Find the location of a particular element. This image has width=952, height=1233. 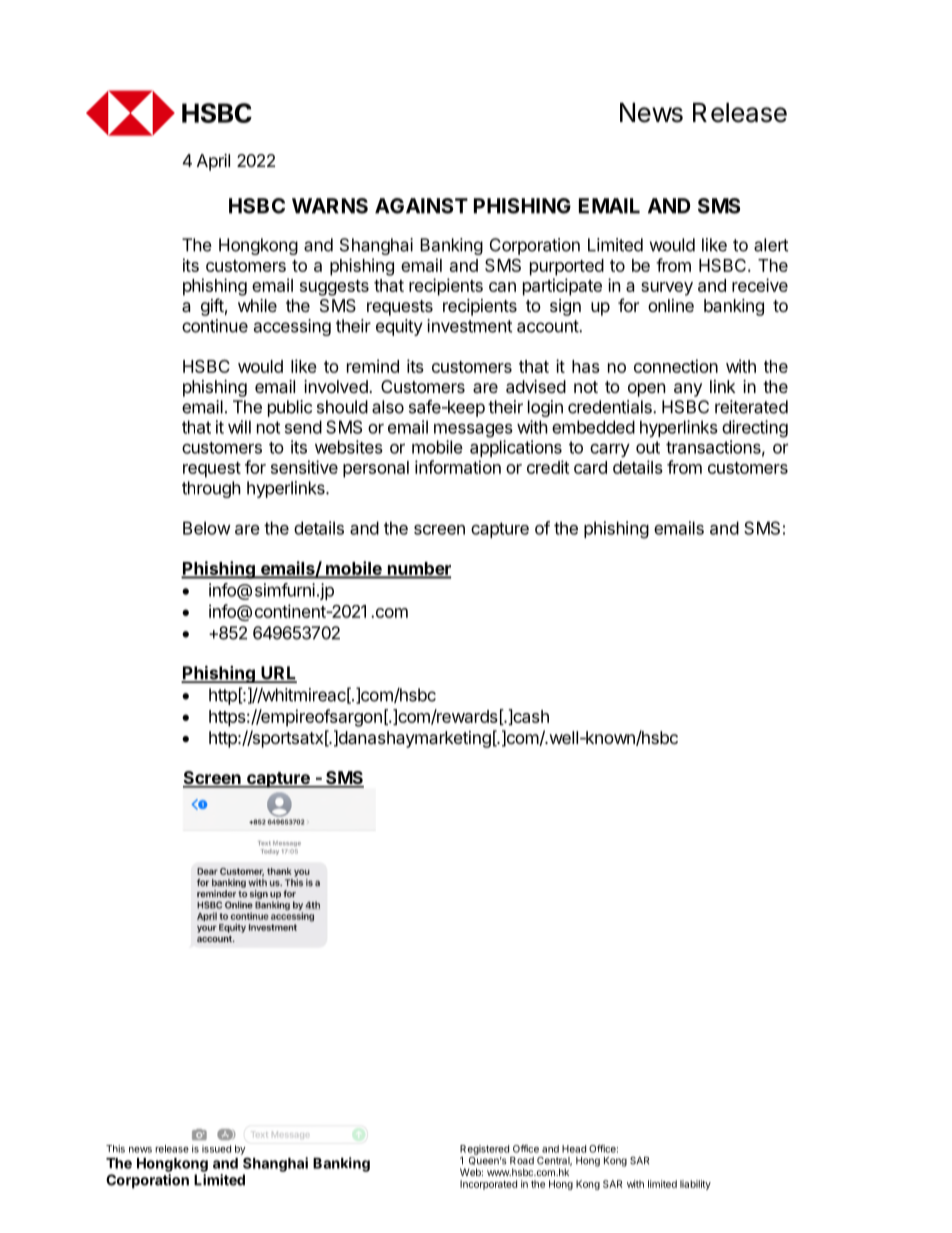

April is located at coordinates (213, 162).
